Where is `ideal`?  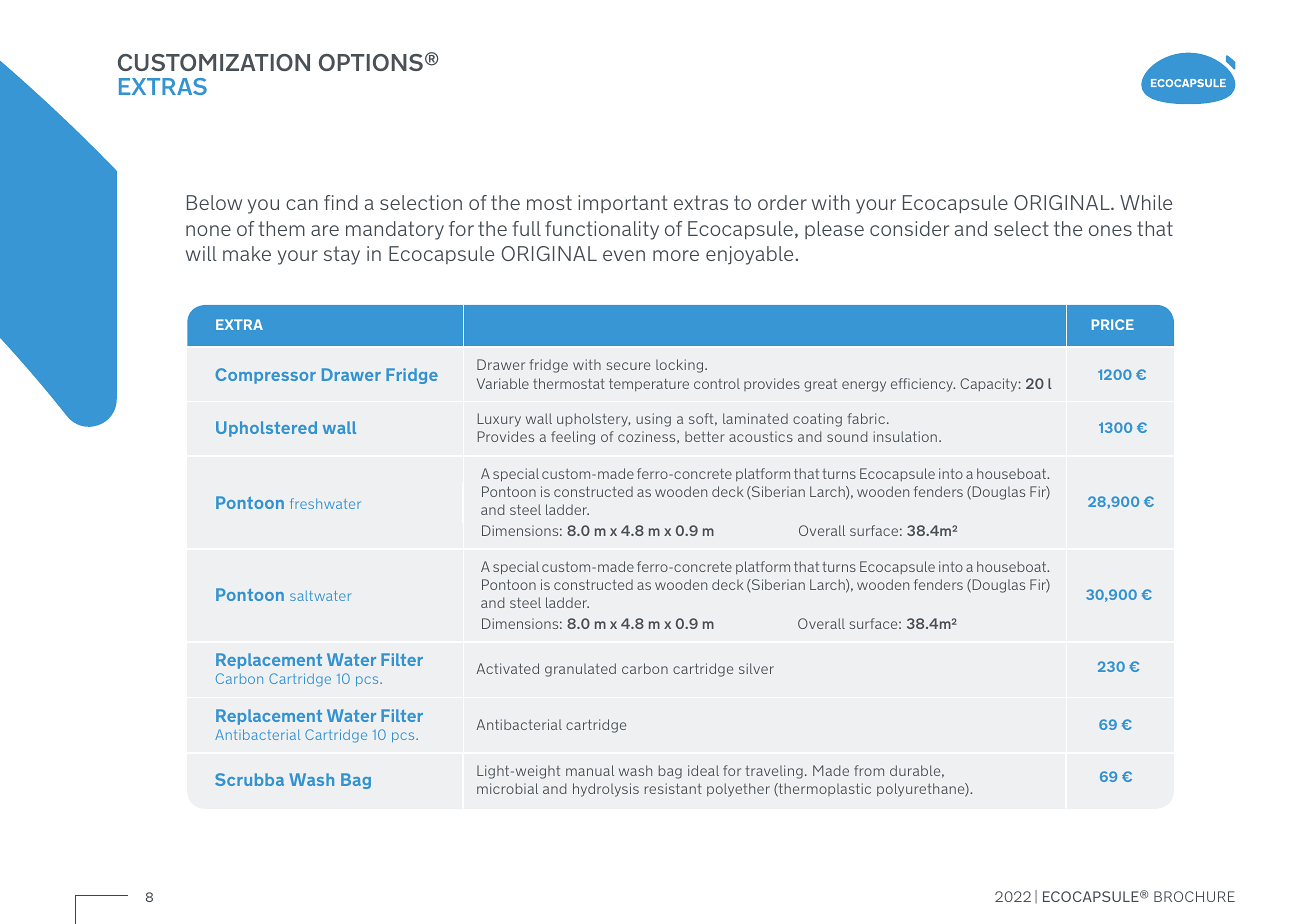
ideal is located at coordinates (703, 770).
